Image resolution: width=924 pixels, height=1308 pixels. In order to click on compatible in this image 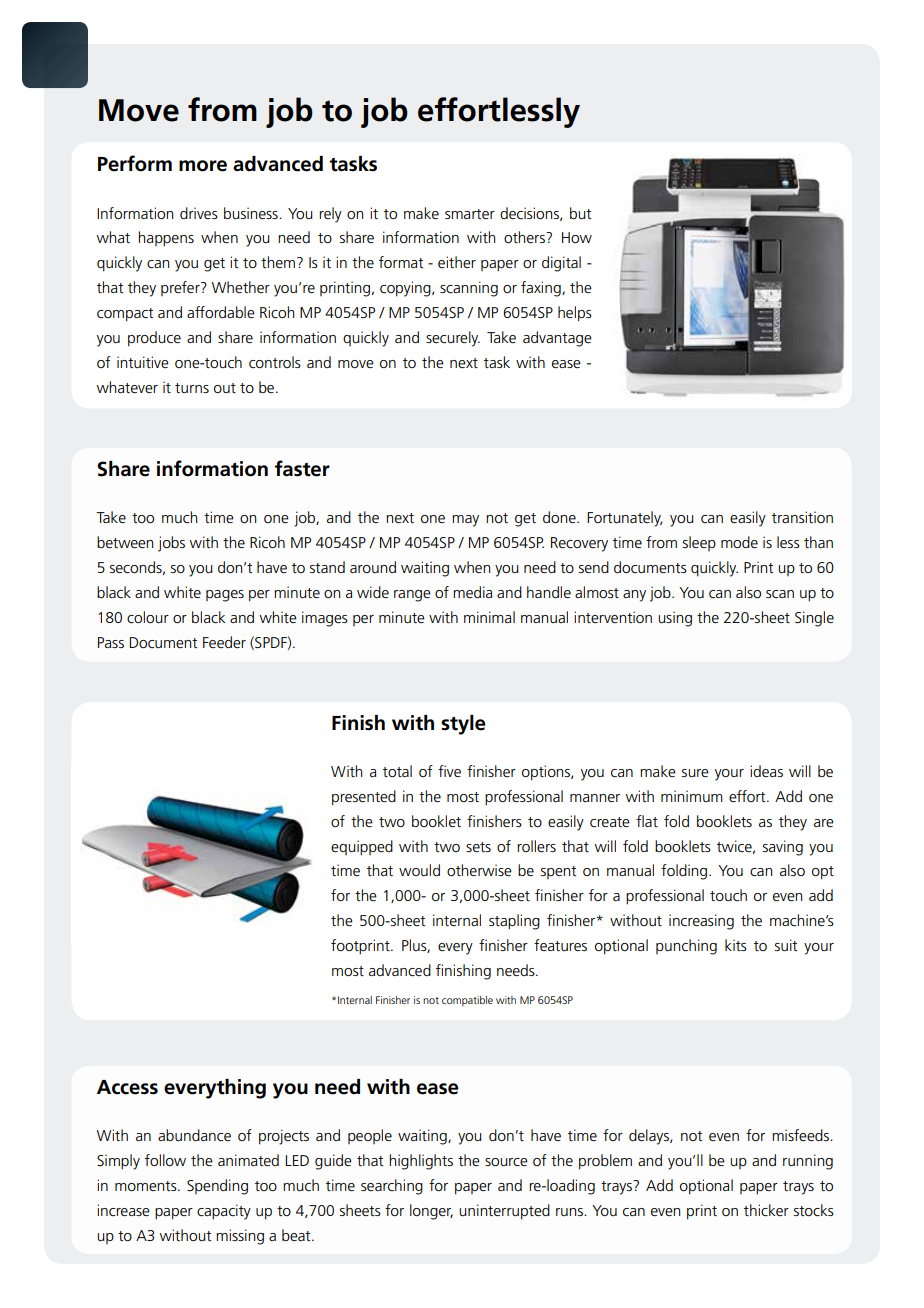, I will do `click(467, 1001)`.
